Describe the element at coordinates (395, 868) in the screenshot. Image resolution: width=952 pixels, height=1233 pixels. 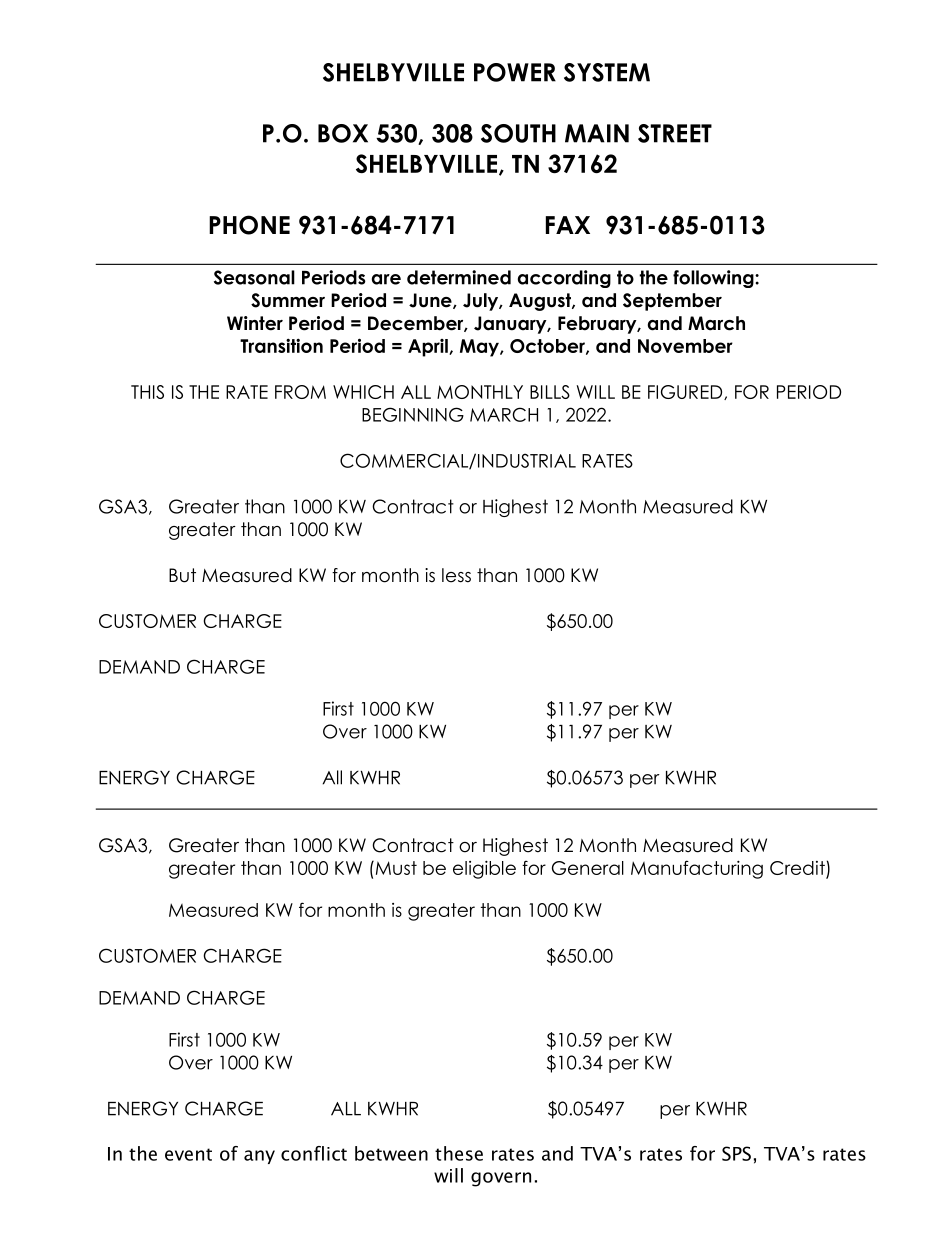
I see `Must` at that location.
